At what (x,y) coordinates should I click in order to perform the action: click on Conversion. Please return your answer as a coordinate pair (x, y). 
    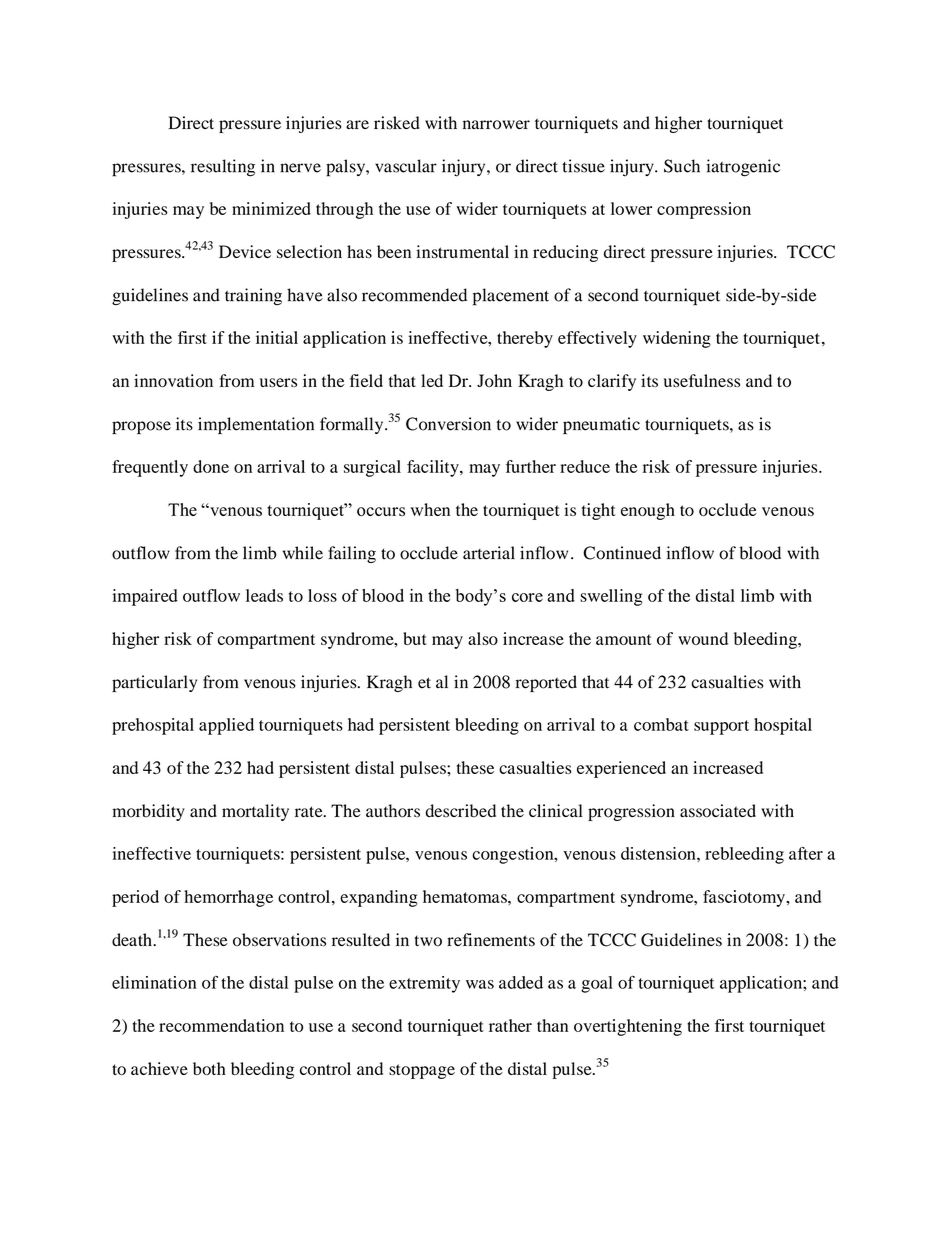
    Looking at the image, I should click on (448, 424).
